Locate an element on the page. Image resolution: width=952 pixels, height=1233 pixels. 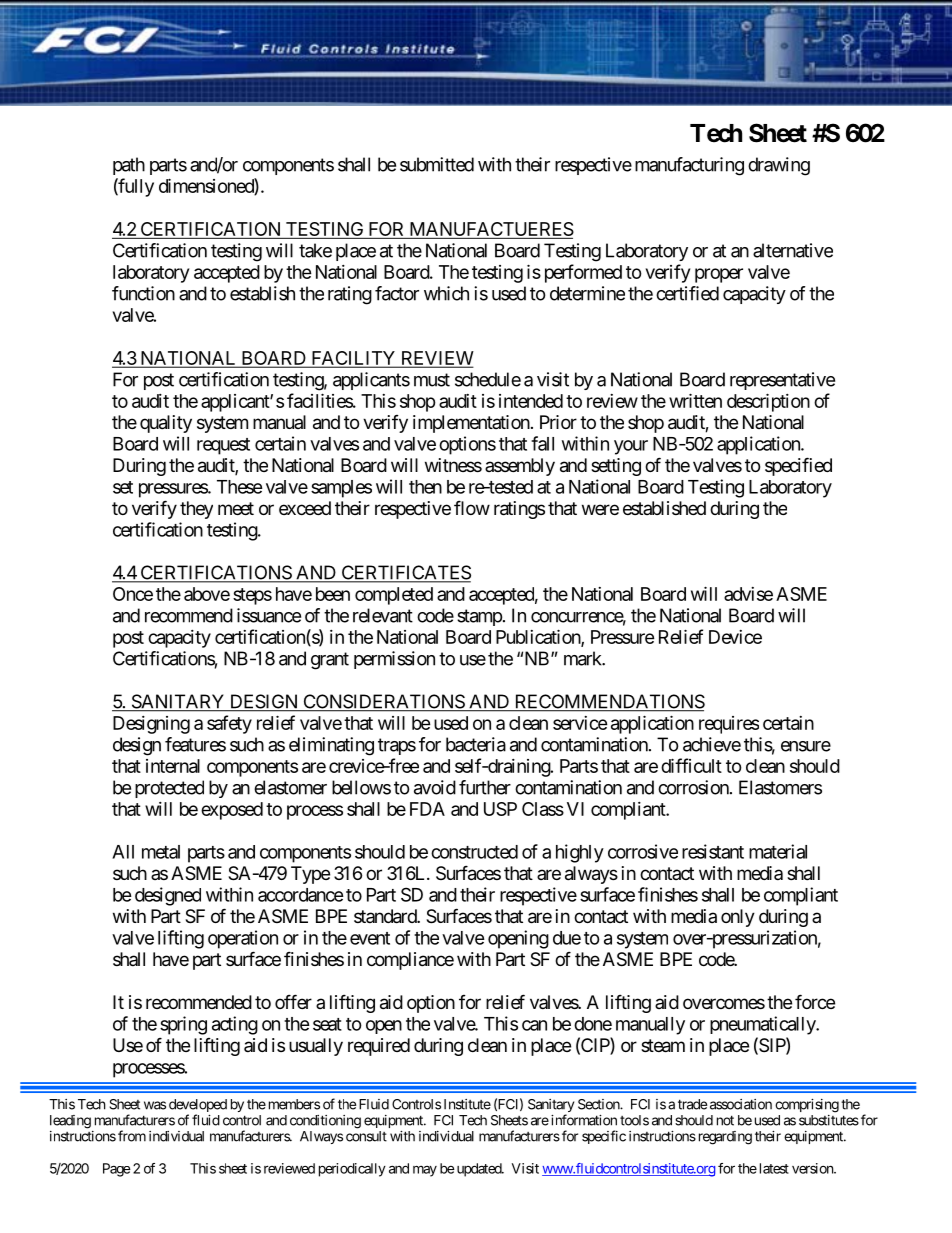
permission is located at coordinates (394, 660).
